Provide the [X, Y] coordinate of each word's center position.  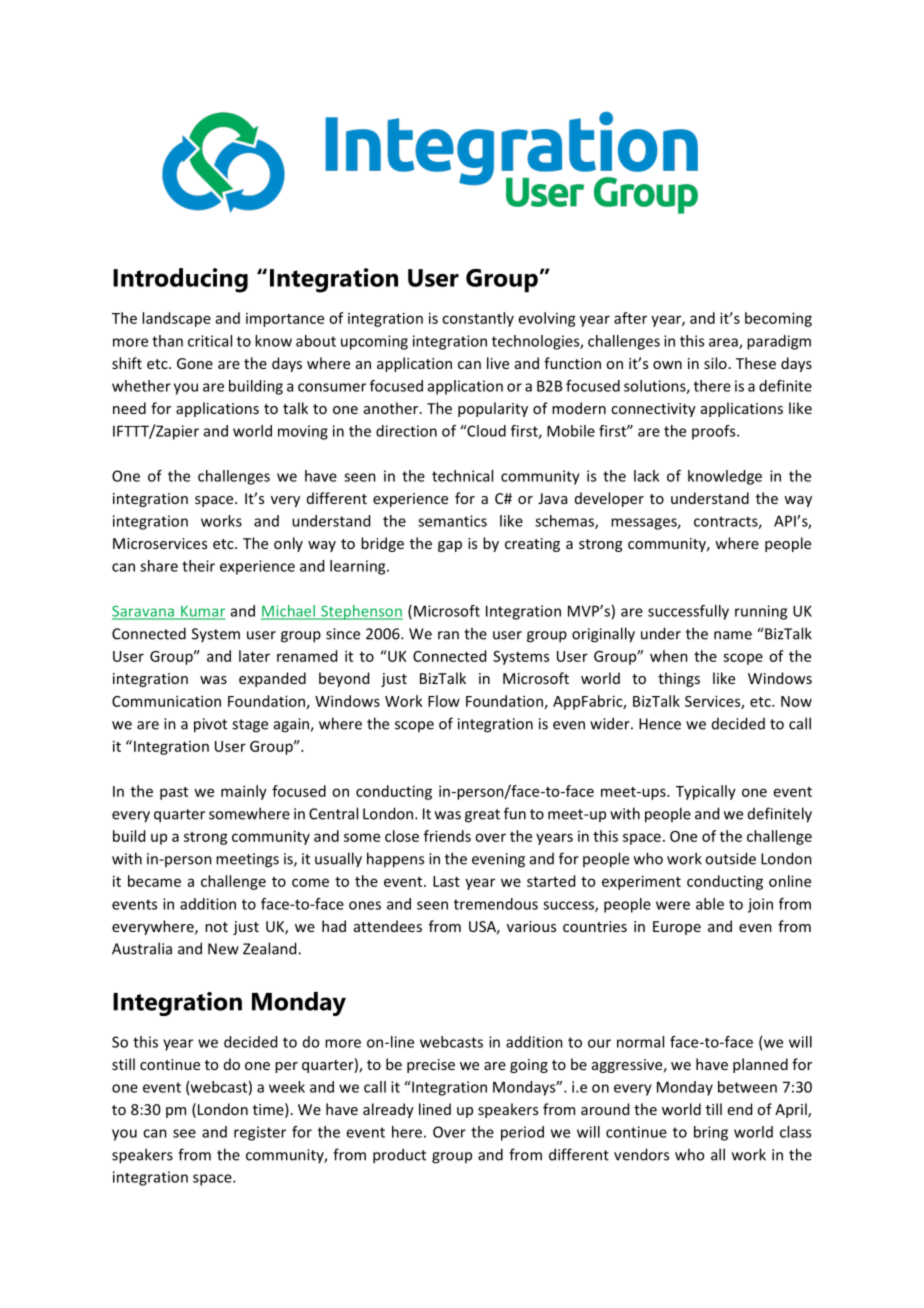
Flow [444, 701]
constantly [478, 319]
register [260, 1133]
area [724, 343]
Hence [660, 724]
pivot [210, 725]
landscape [176, 319]
